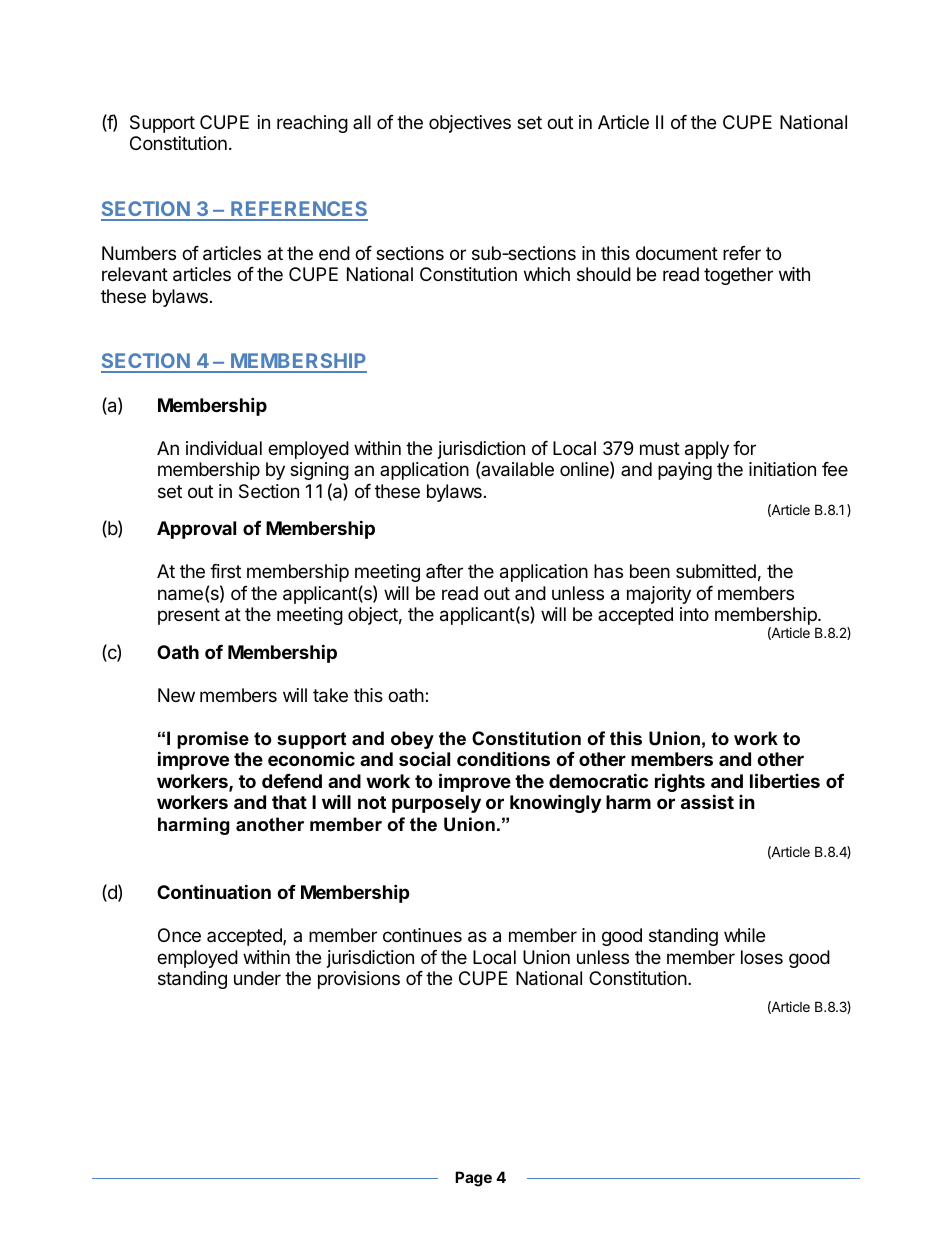 The image size is (952, 1233). What do you see at coordinates (362, 122) in the document?
I see `all` at bounding box center [362, 122].
